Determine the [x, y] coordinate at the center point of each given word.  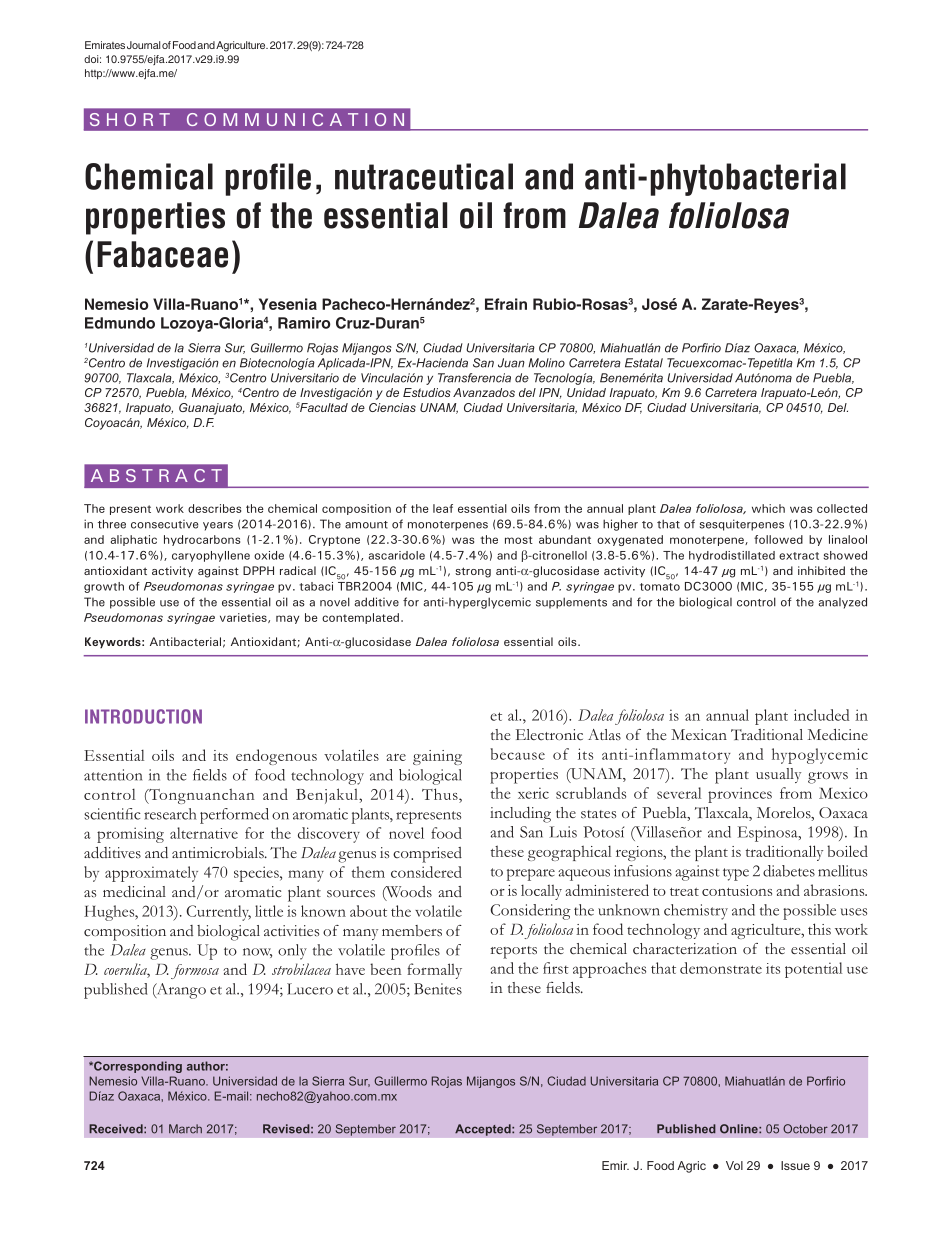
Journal [143, 45]
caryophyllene [211, 556]
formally [434, 971]
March [185, 1129]
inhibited [821, 570]
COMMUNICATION [295, 119]
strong [473, 572]
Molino [546, 363]
